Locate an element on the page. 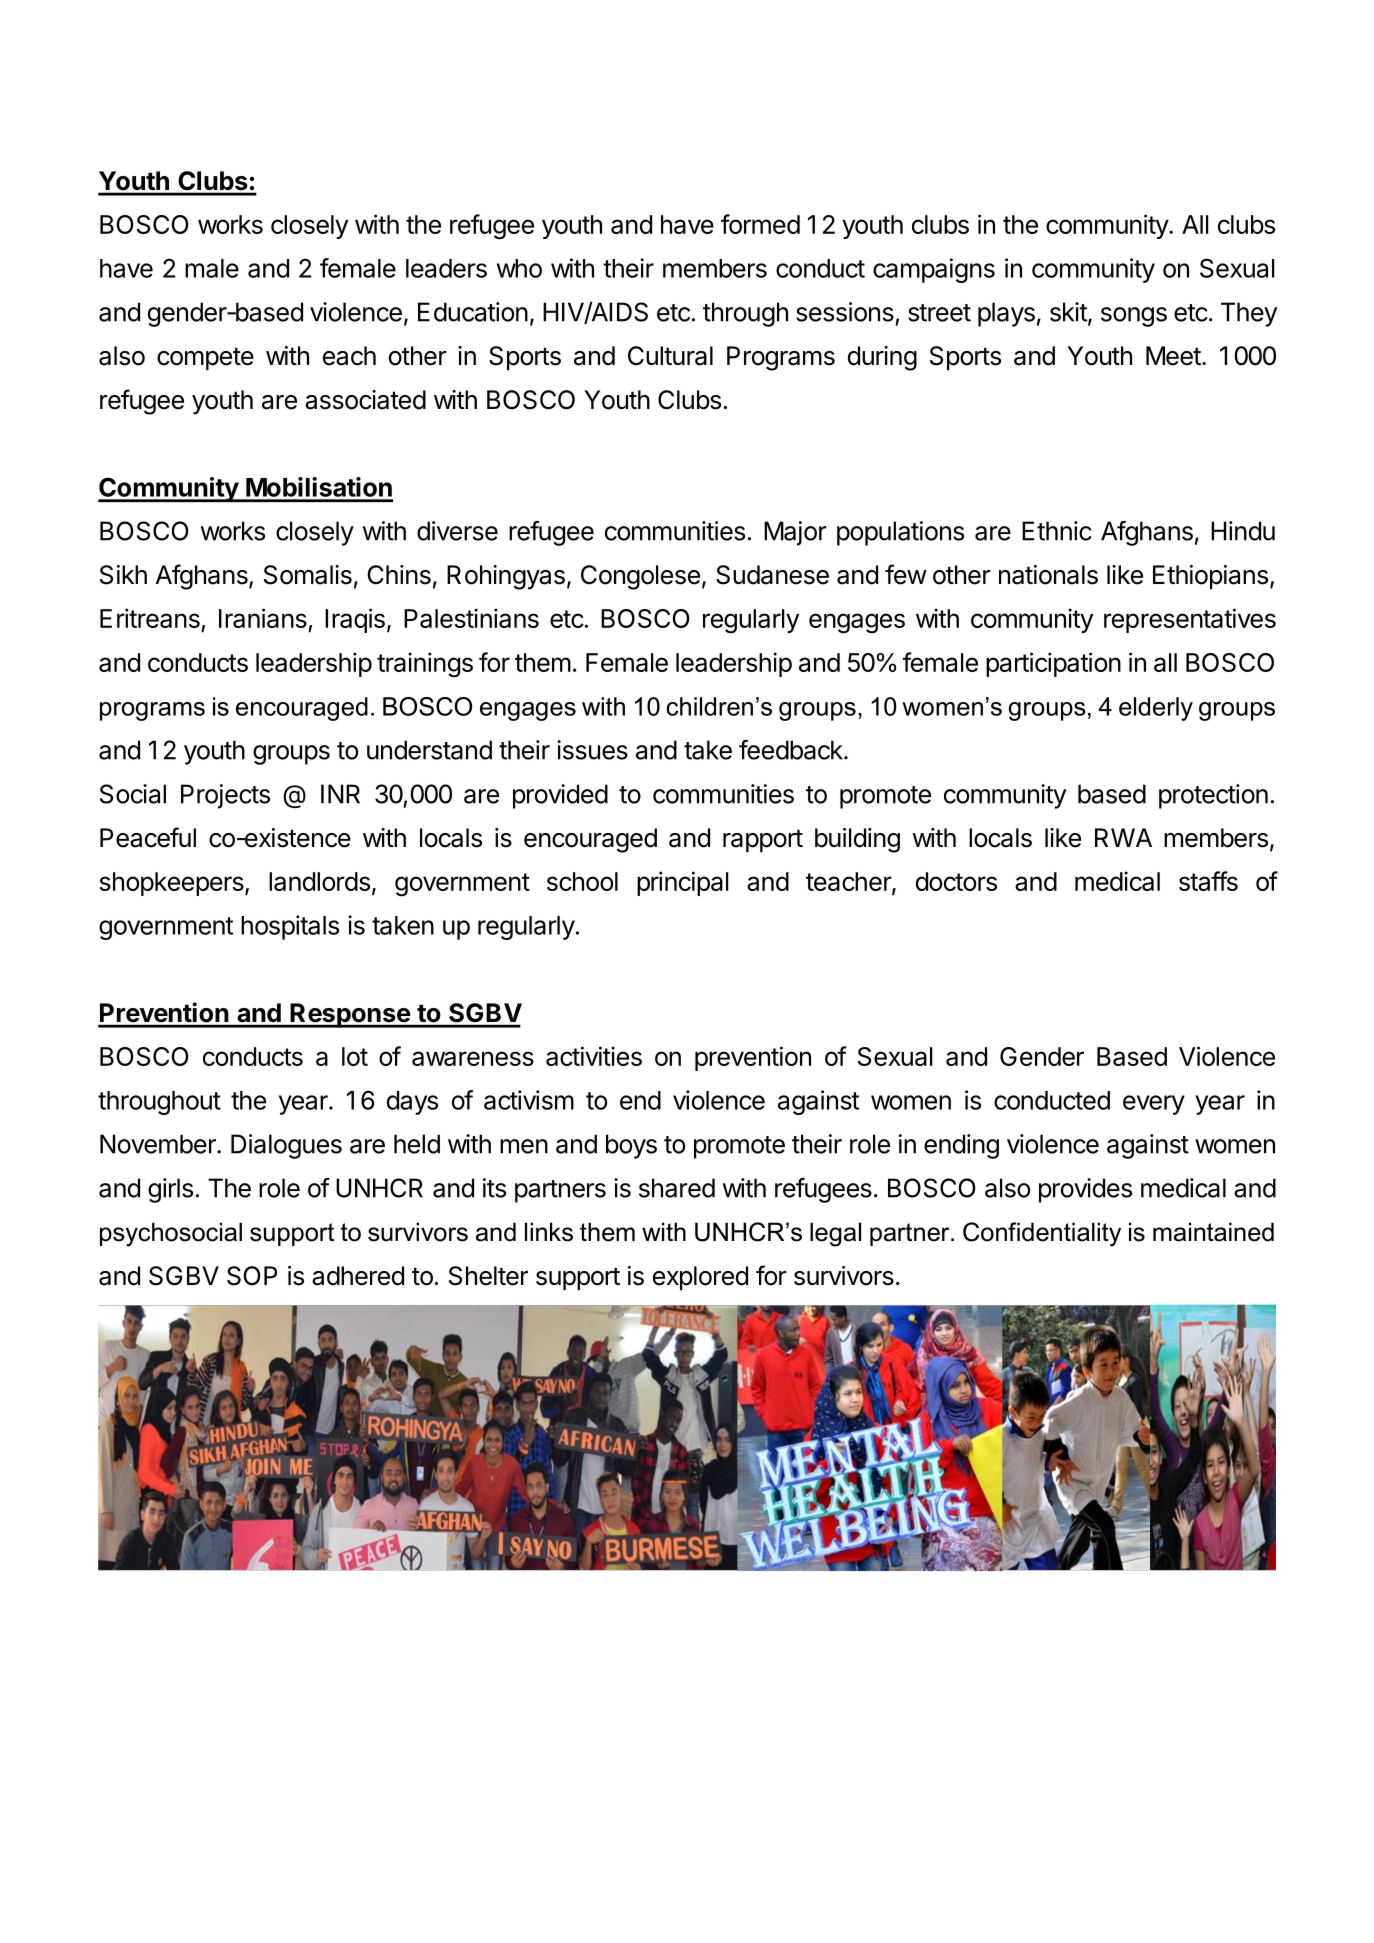 This page has height=1943, width=1374. every is located at coordinates (1154, 1105).
